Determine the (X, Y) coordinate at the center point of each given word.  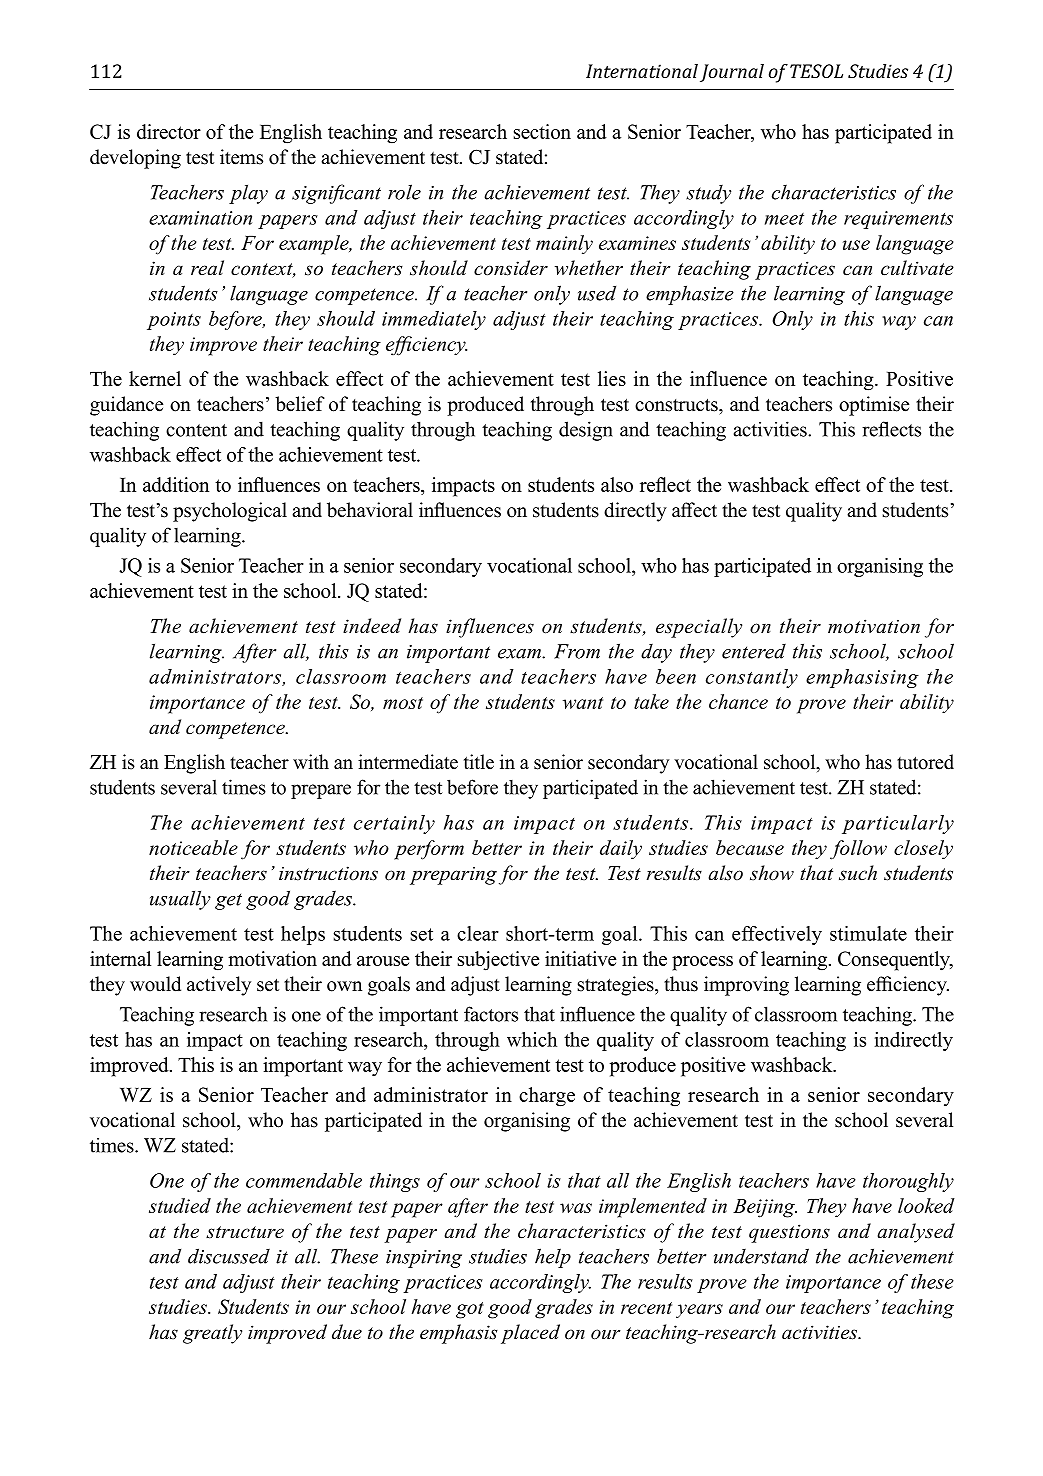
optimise (874, 406)
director (169, 131)
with (311, 761)
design (586, 431)
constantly (752, 678)
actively (219, 986)
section (542, 131)
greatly (212, 1334)
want (583, 703)
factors (491, 1014)
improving (746, 986)
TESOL (816, 71)
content (196, 430)
